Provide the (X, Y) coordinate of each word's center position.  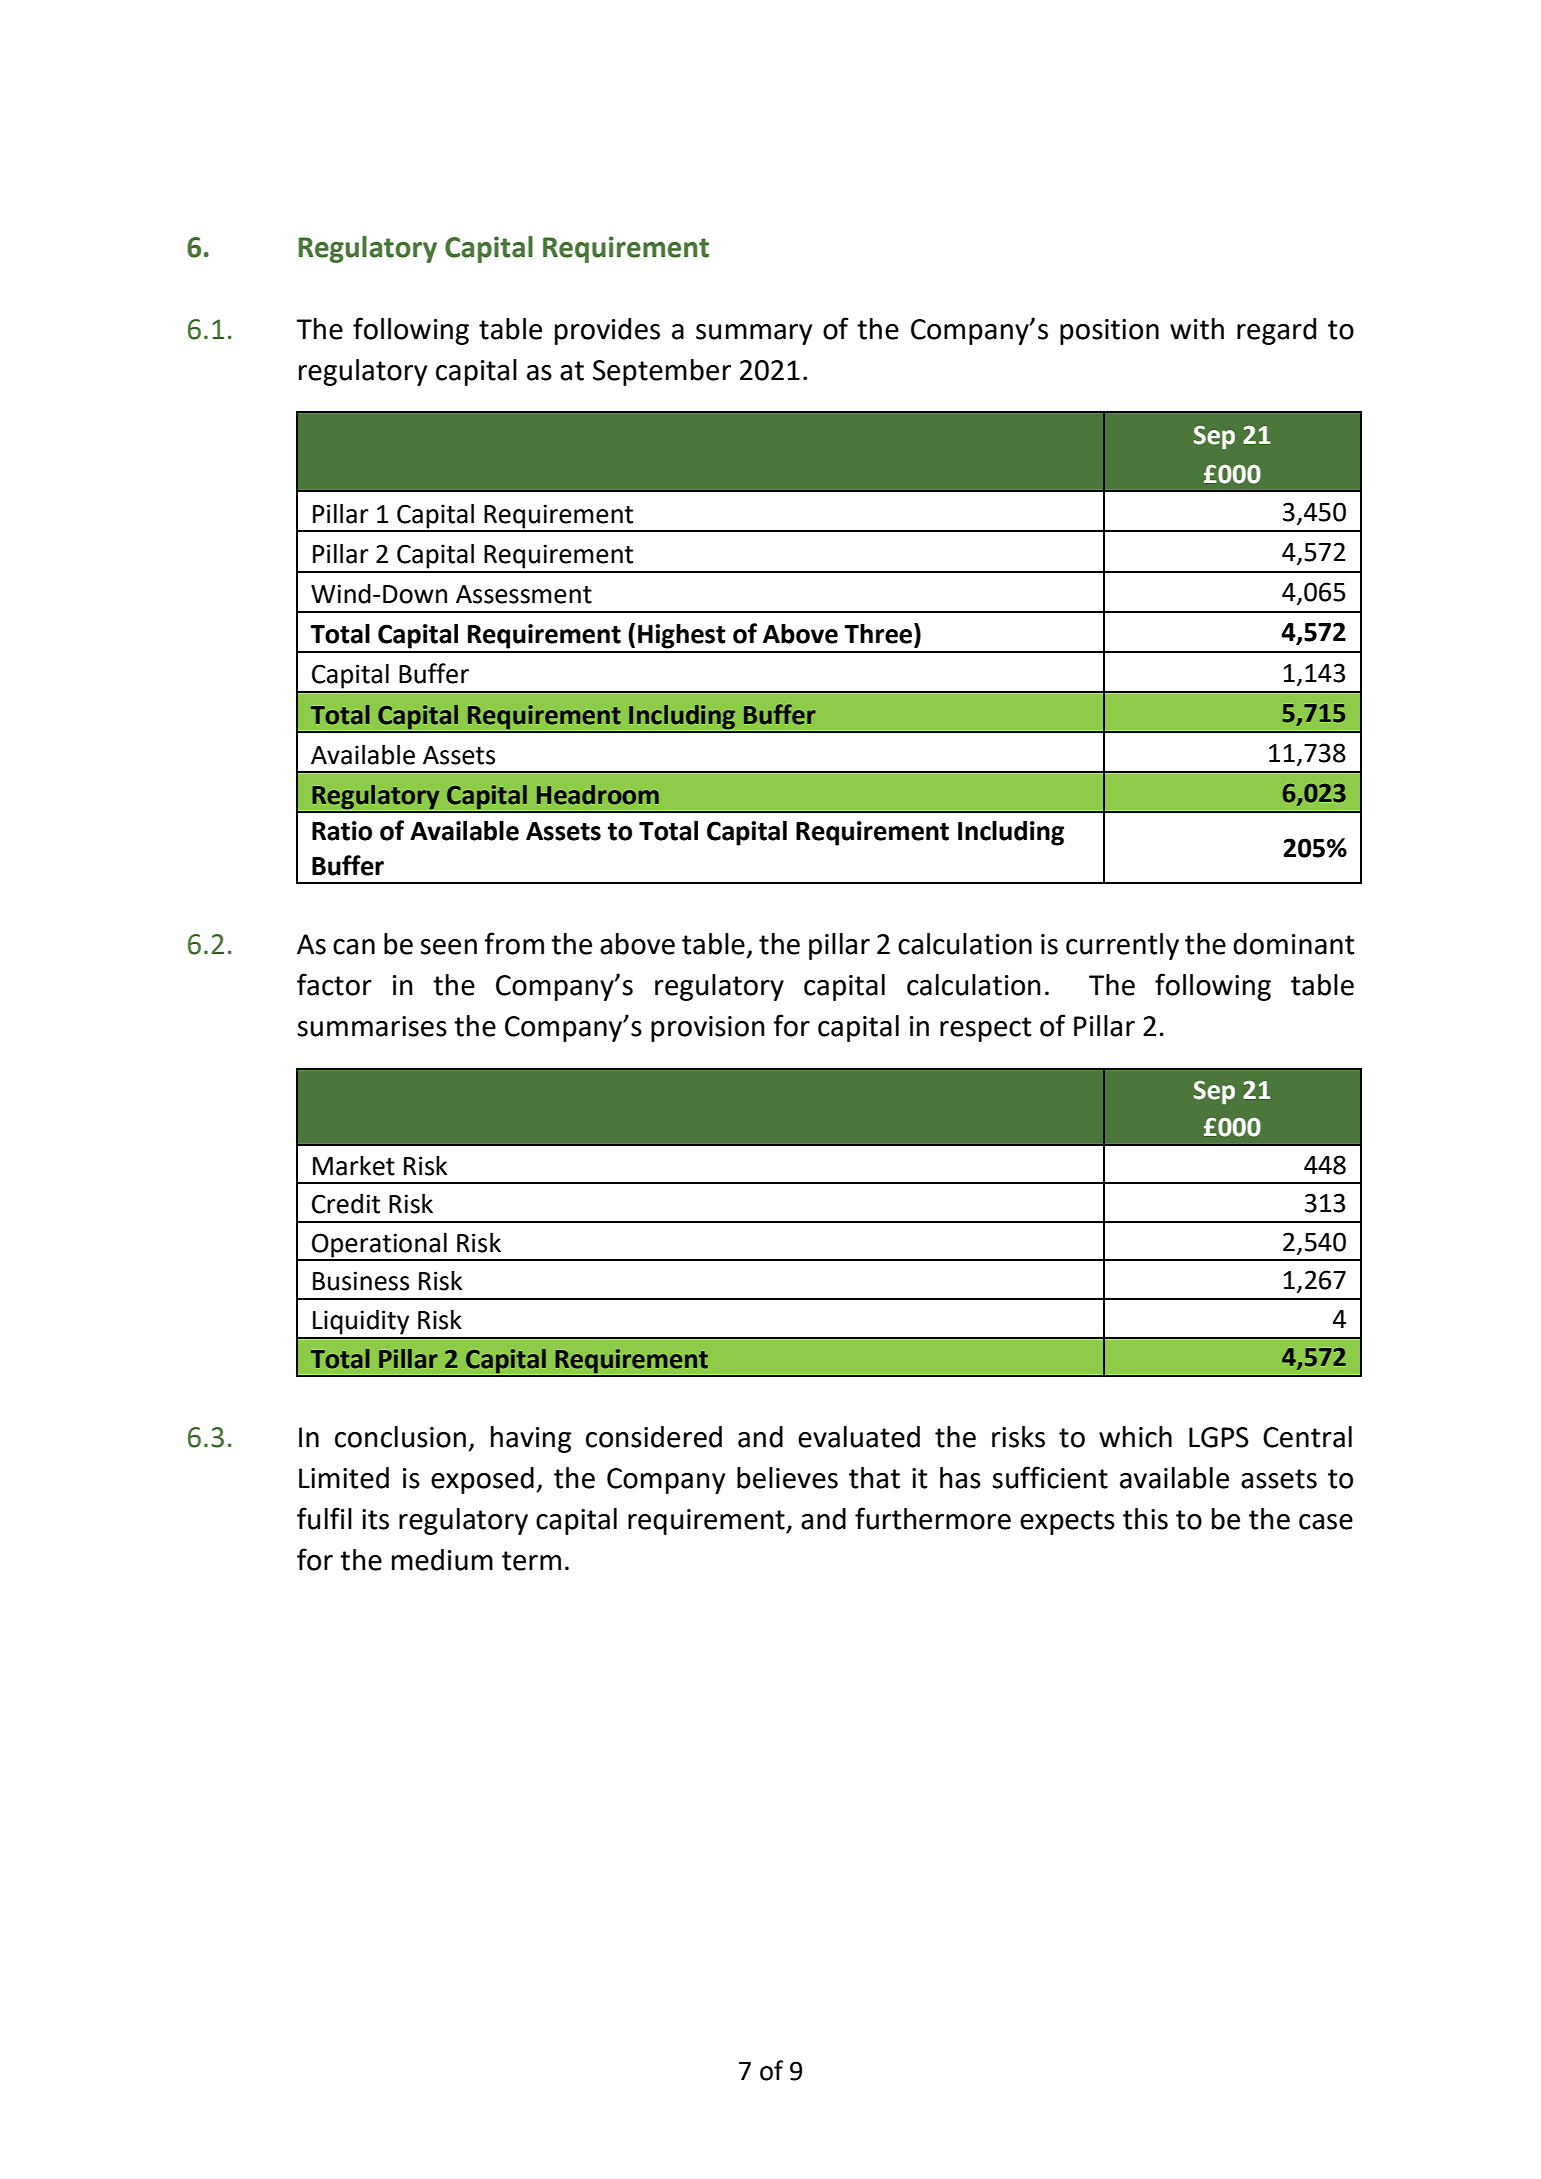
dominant (1294, 944)
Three (879, 633)
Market (354, 1166)
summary (754, 334)
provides (607, 331)
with (1197, 329)
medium (442, 1560)
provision (708, 1029)
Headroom (598, 795)
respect (986, 1029)
